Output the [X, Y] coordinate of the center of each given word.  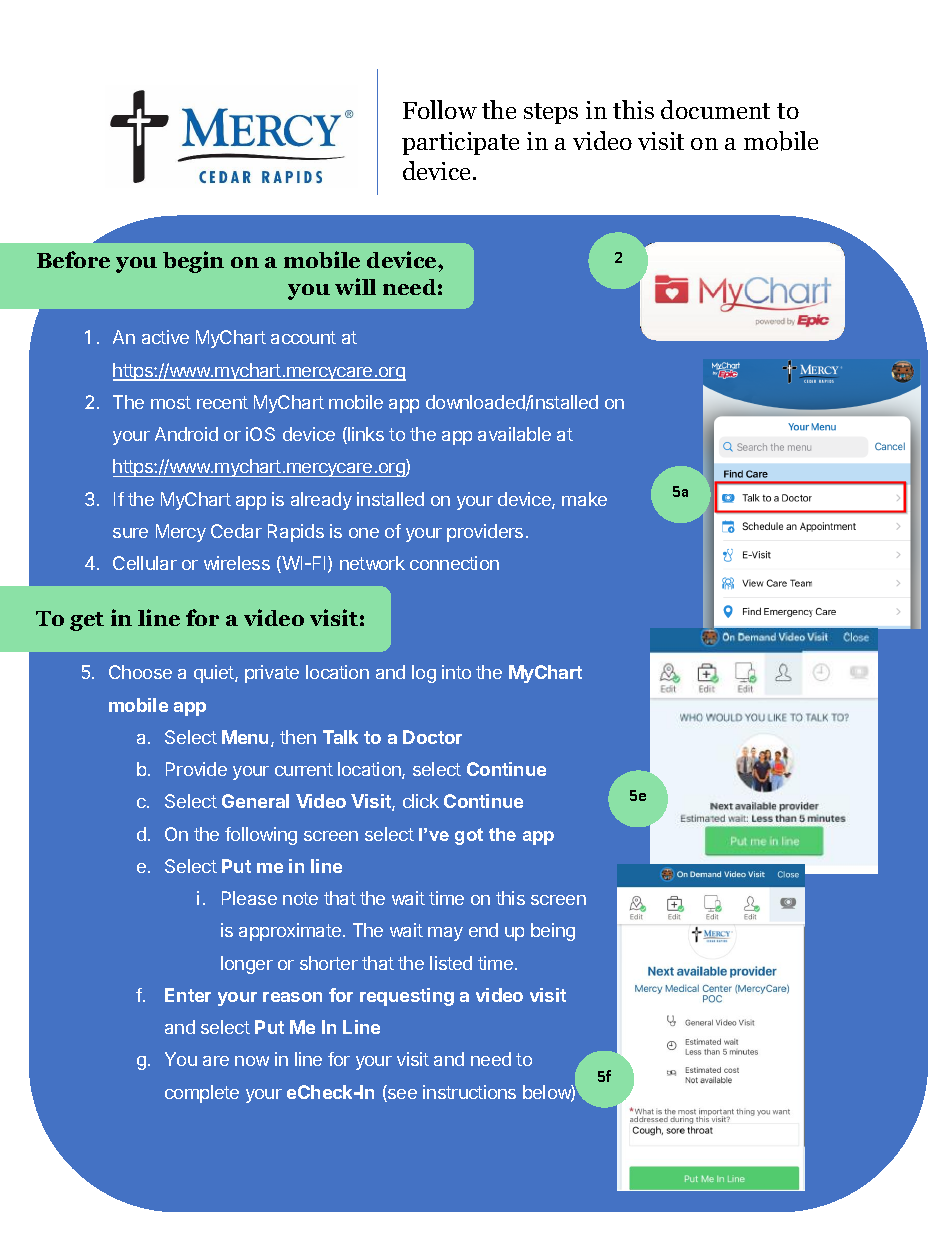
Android [186, 434]
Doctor [432, 737]
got [469, 836]
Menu [247, 738]
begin [193, 262]
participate [460, 143]
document [715, 109]
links [365, 435]
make [584, 499]
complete [202, 1094]
